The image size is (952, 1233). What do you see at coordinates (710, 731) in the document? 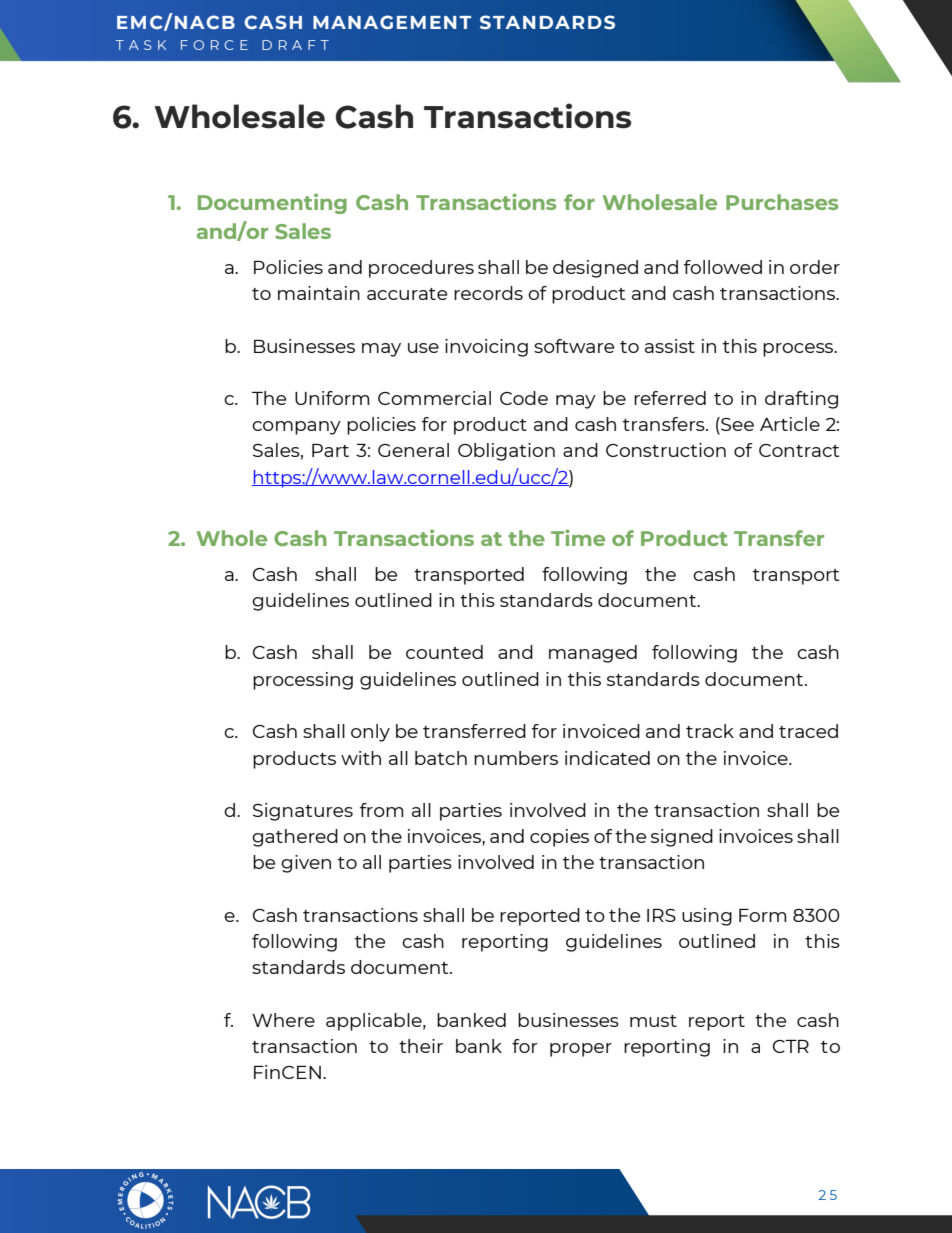
I see `track` at bounding box center [710, 731].
